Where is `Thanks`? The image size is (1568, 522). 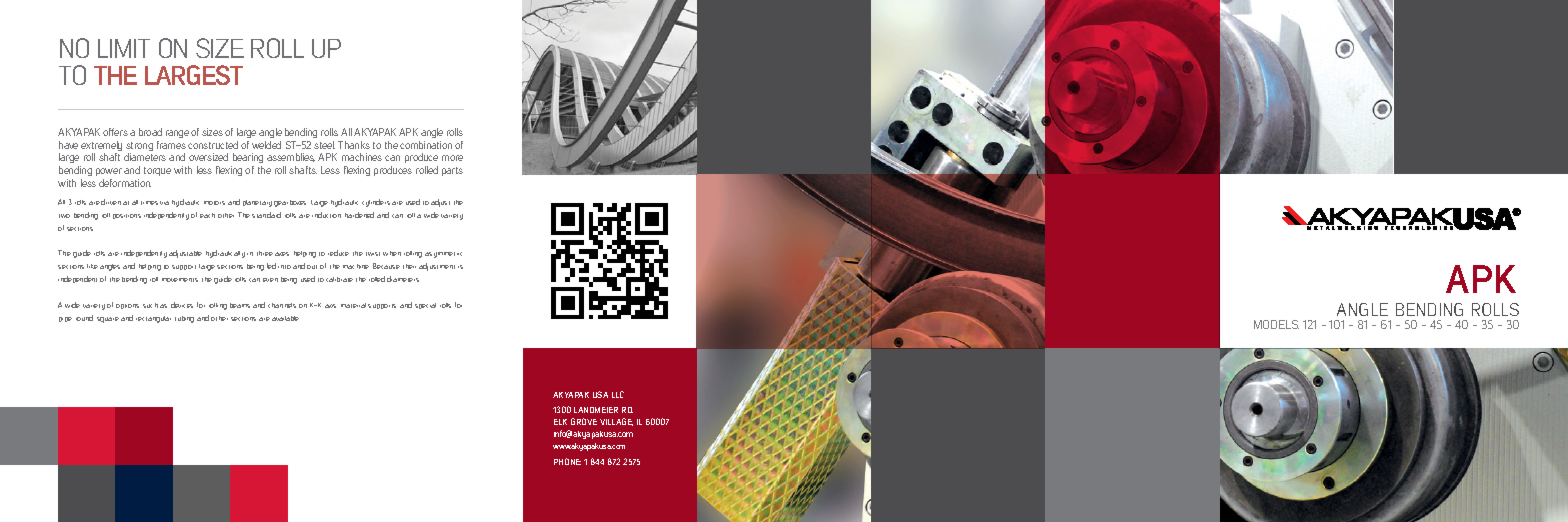 Thanks is located at coordinates (354, 145).
